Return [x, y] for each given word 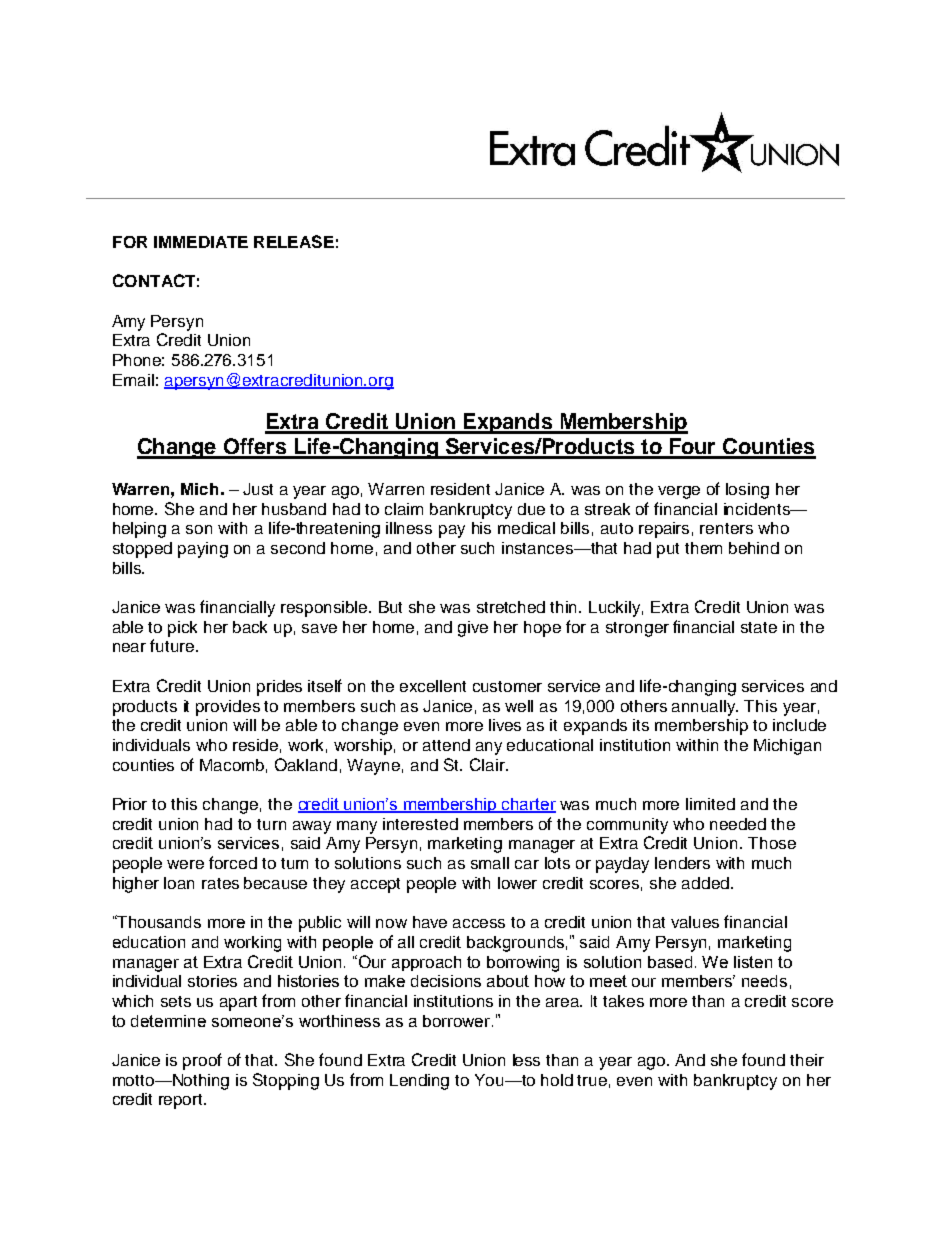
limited [710, 804]
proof [202, 1061]
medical [526, 528]
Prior [130, 804]
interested [420, 824]
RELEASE [294, 241]
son [199, 529]
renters [726, 528]
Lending [419, 1082]
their [807, 1060]
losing [747, 491]
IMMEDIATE [201, 242]
